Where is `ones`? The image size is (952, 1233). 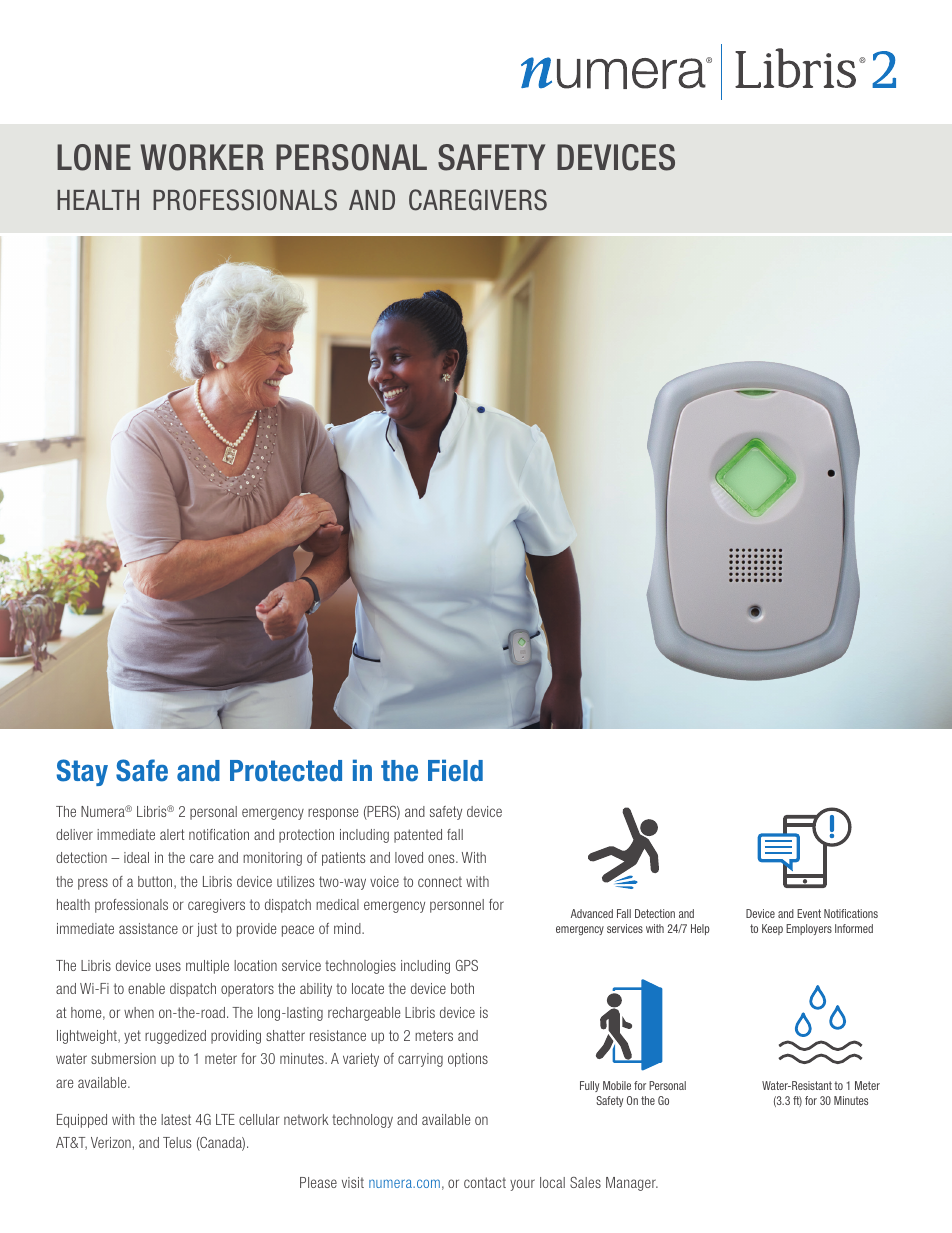
ones is located at coordinates (442, 858).
